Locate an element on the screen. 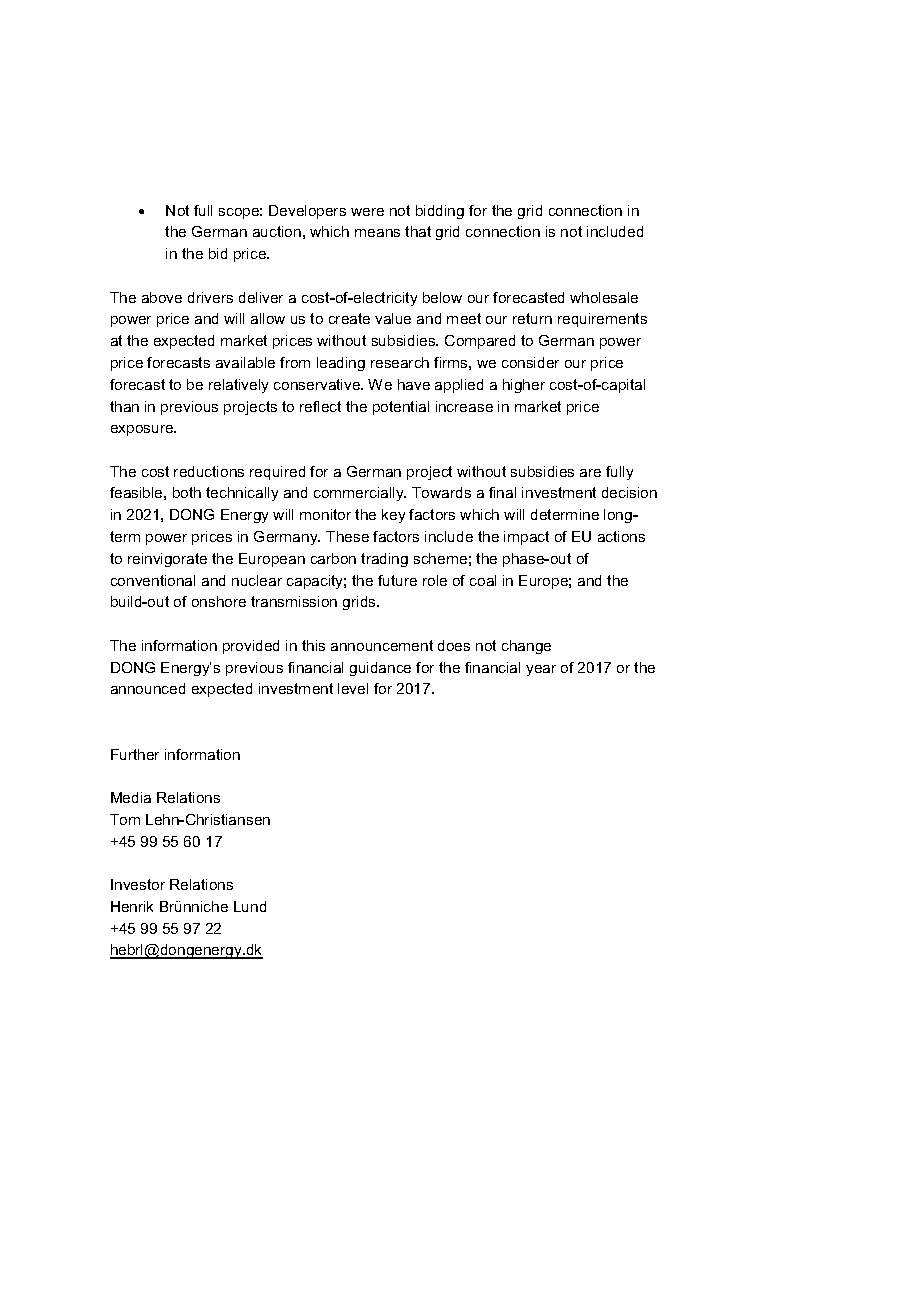  impact is located at coordinates (526, 538).
